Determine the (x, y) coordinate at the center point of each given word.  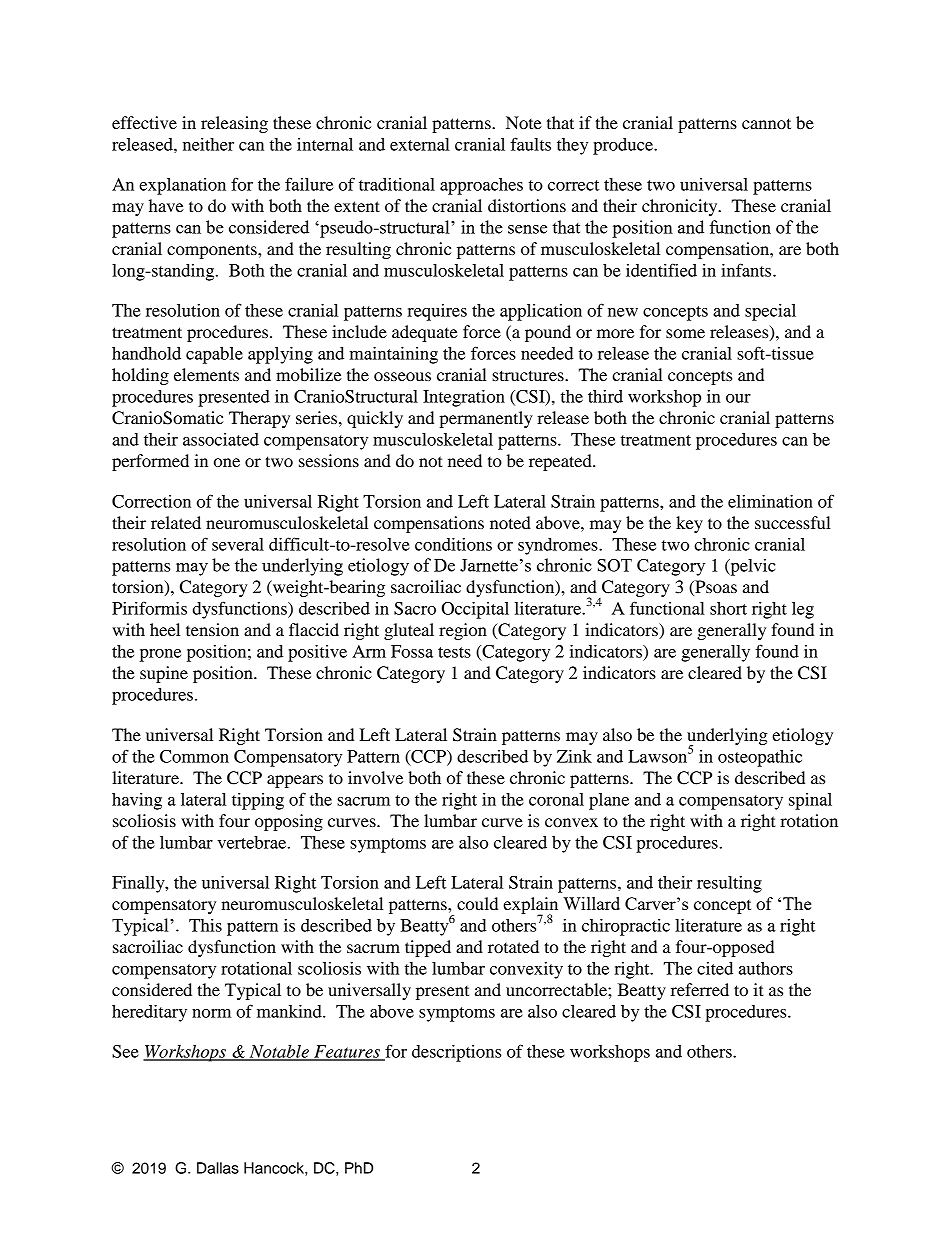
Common (194, 756)
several (238, 544)
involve (375, 777)
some (685, 333)
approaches (481, 186)
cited (715, 968)
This (205, 925)
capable (214, 355)
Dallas (218, 1168)
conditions (453, 544)
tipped (428, 948)
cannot (766, 123)
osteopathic (760, 758)
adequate (425, 333)
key (689, 524)
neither (208, 144)
